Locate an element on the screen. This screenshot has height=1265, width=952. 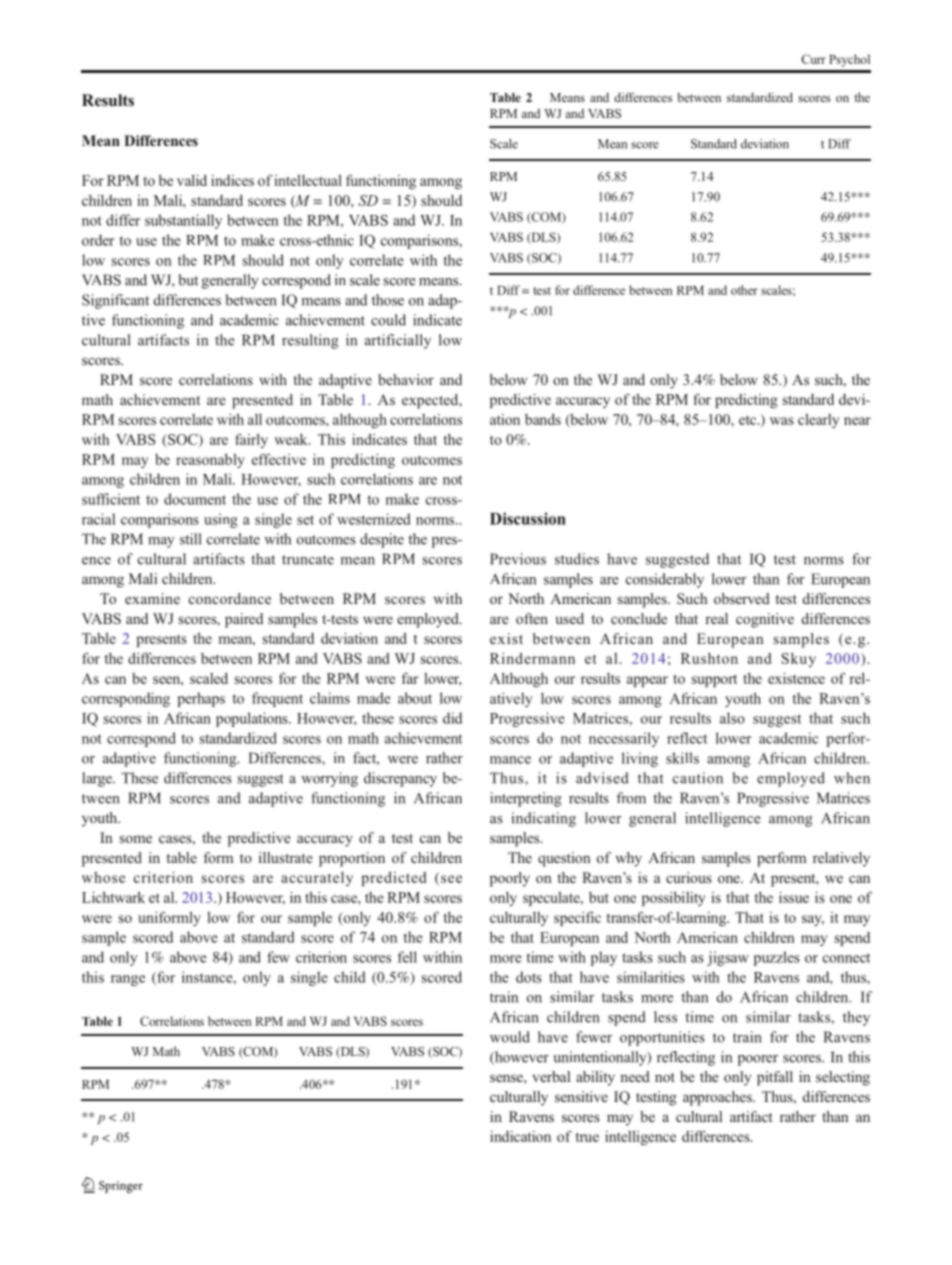
verbal is located at coordinates (551, 1076).
